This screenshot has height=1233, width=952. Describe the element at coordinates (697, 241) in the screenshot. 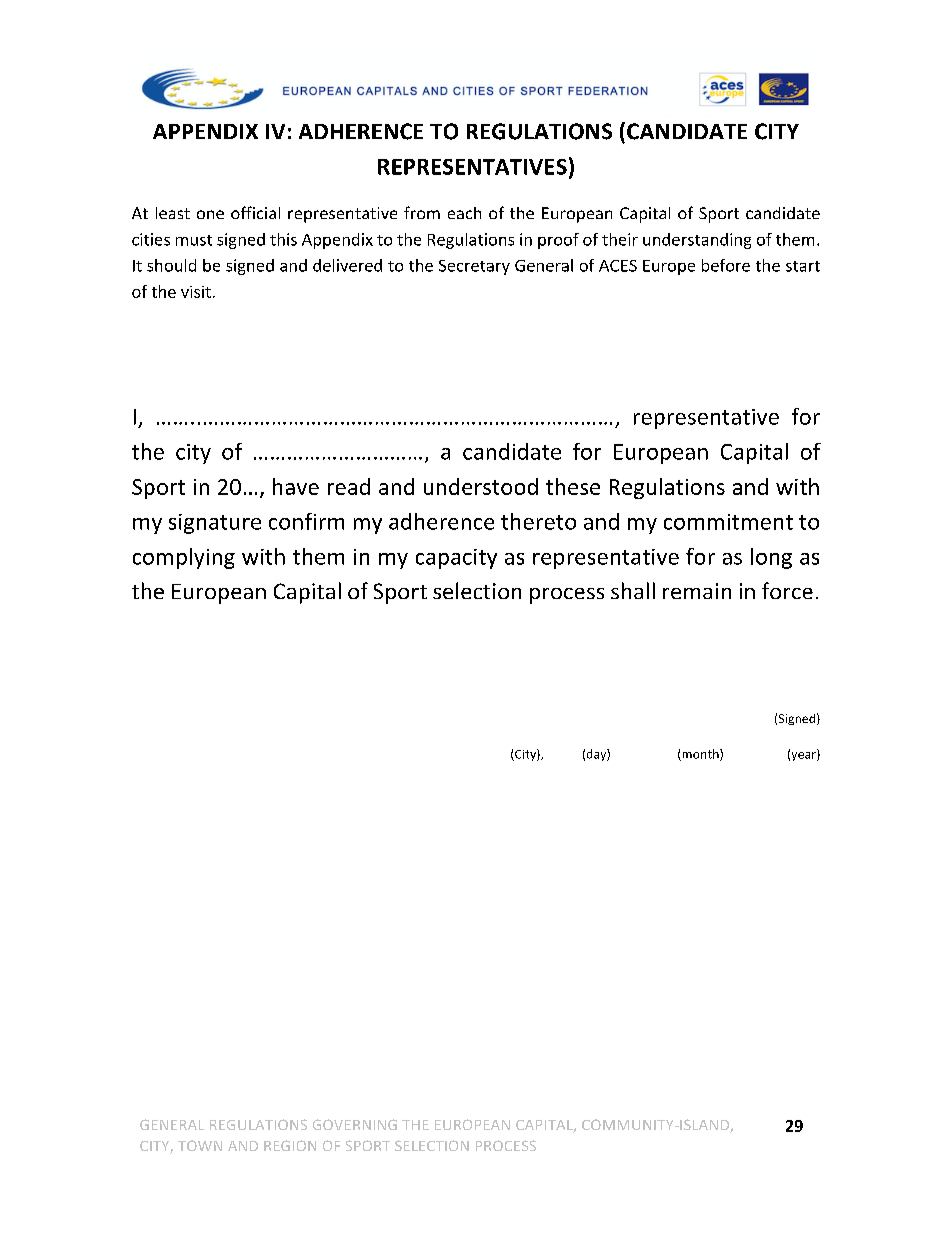

I see `understanding` at that location.
